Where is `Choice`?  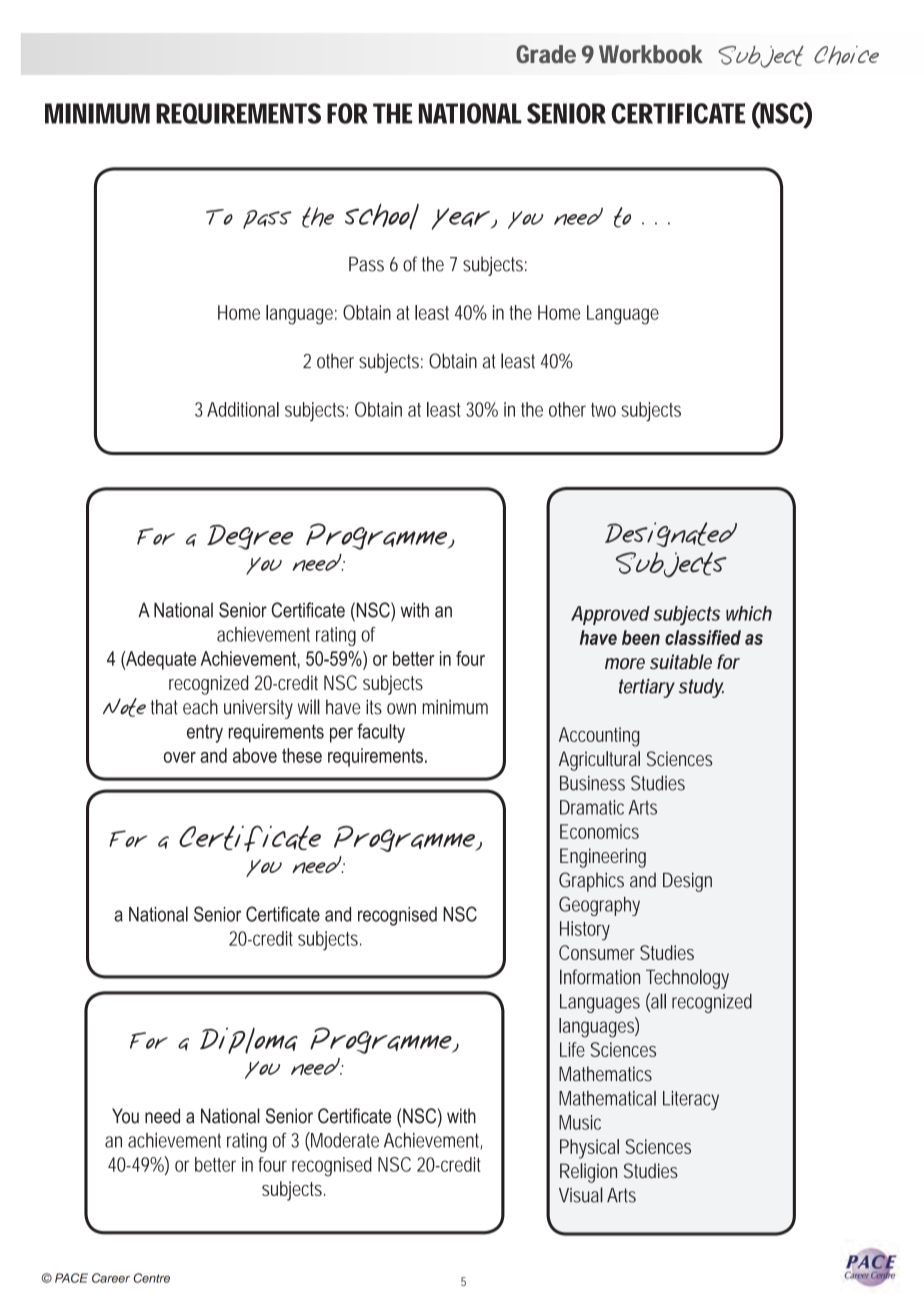
Choice is located at coordinates (846, 55).
